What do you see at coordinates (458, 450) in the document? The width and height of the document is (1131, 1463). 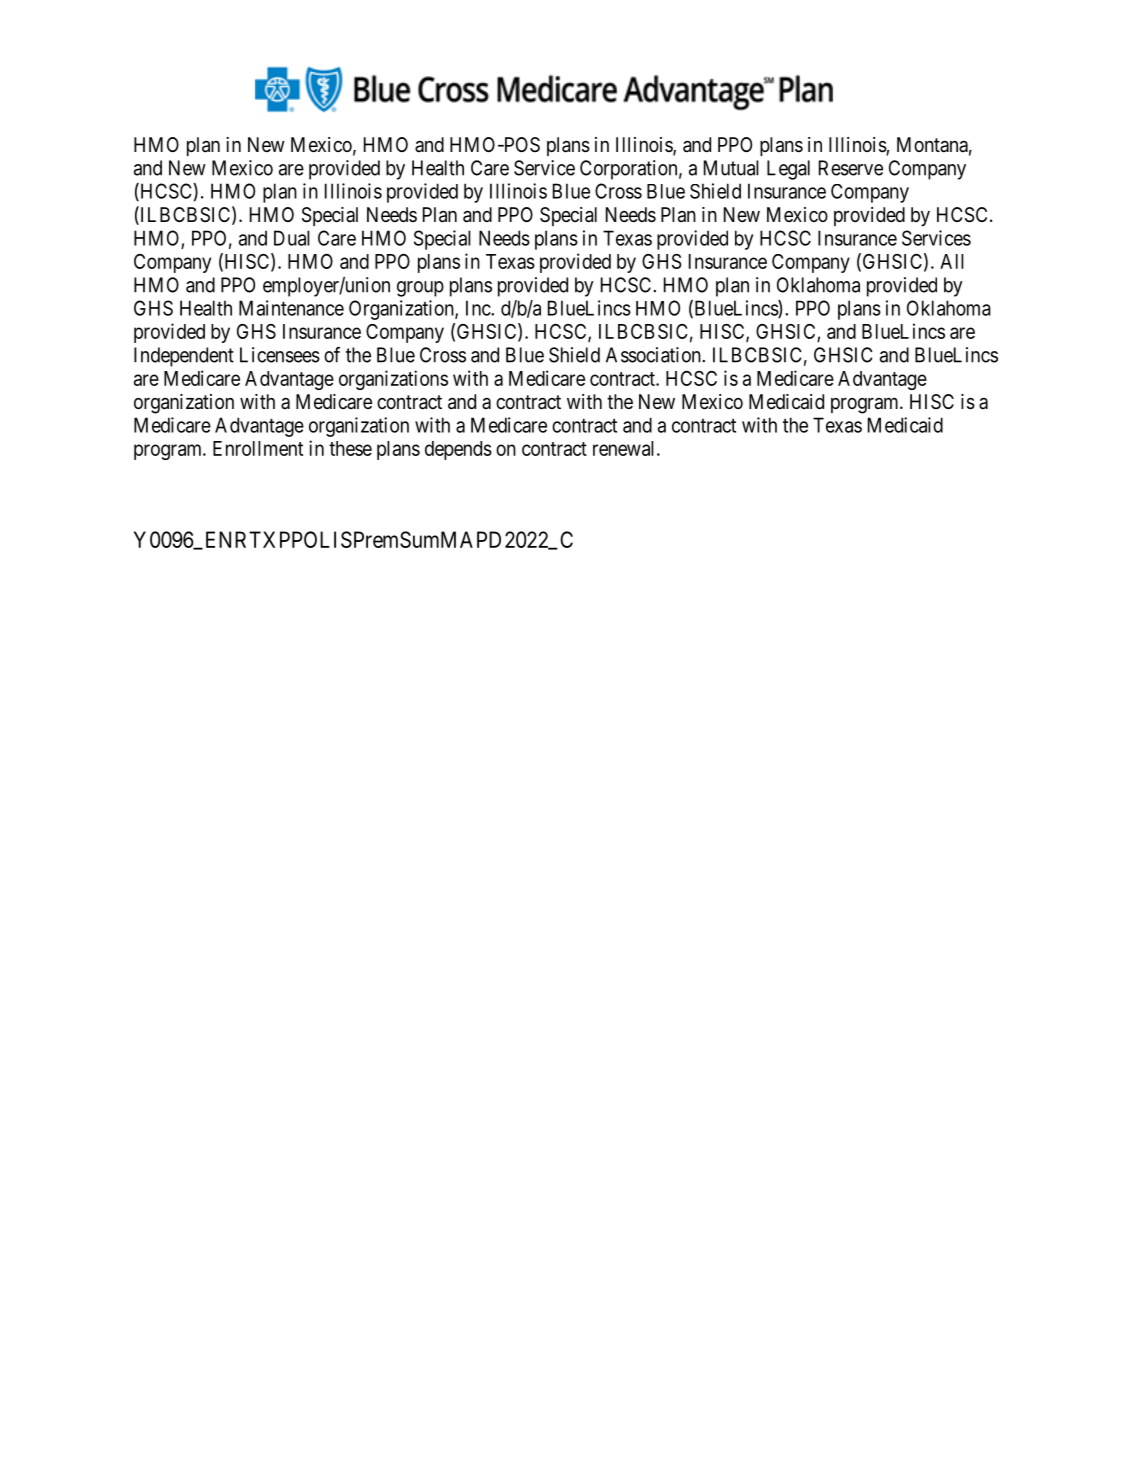 I see `depends` at bounding box center [458, 450].
